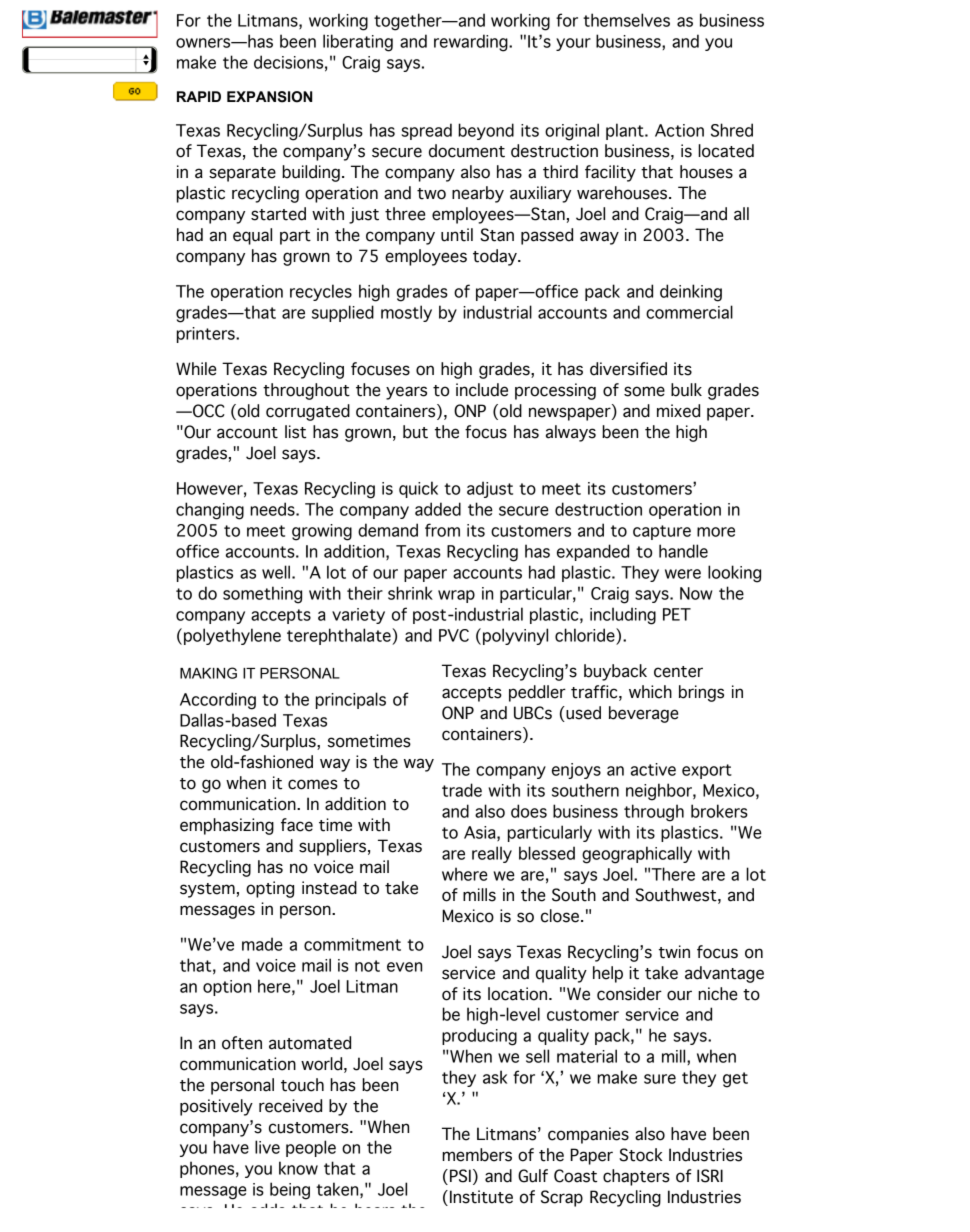 The width and height of the document is (970, 1232). What do you see at coordinates (492, 854) in the document?
I see `really` at bounding box center [492, 854].
